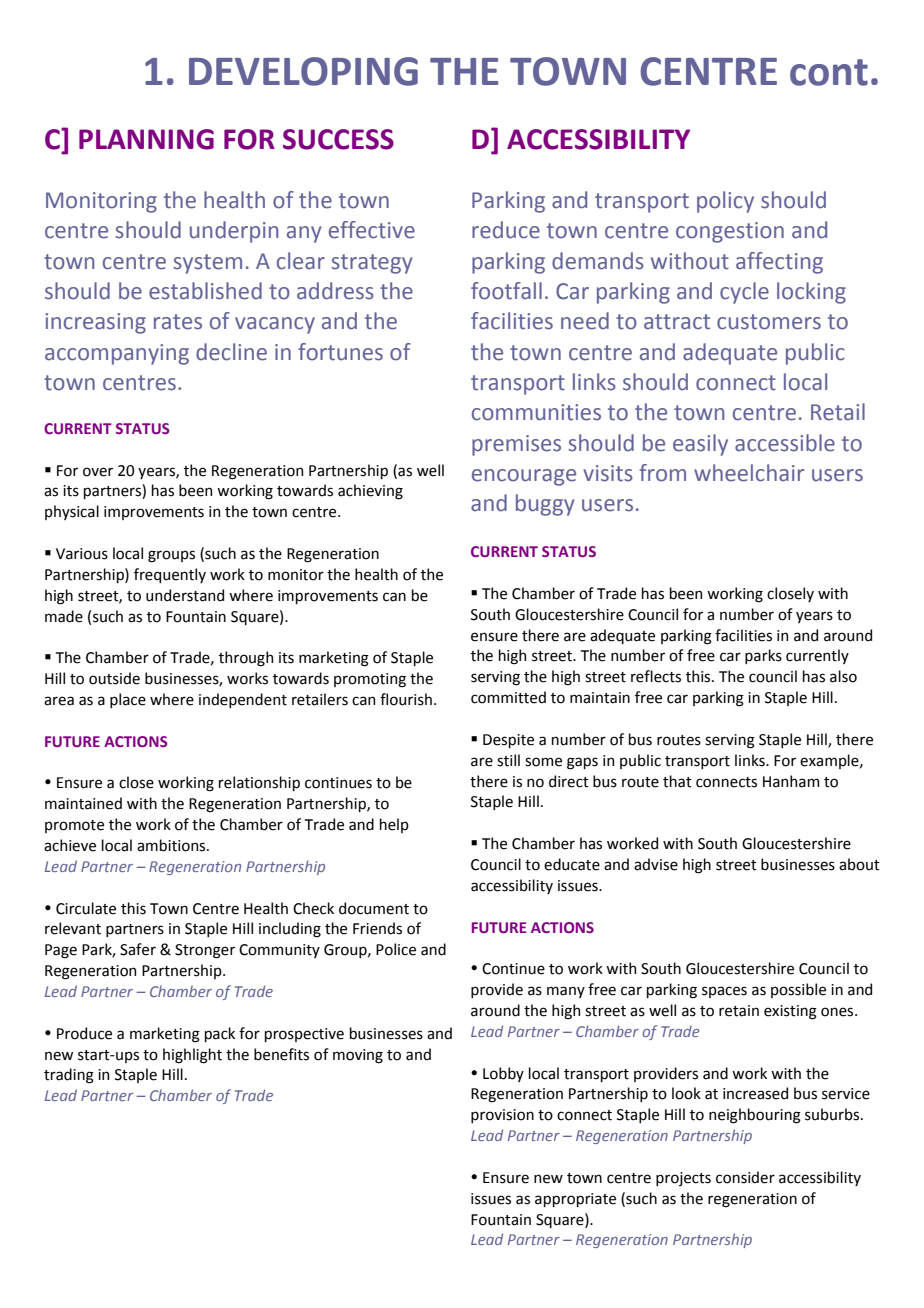  What do you see at coordinates (338, 139) in the page?
I see `SUCCESS` at bounding box center [338, 139].
